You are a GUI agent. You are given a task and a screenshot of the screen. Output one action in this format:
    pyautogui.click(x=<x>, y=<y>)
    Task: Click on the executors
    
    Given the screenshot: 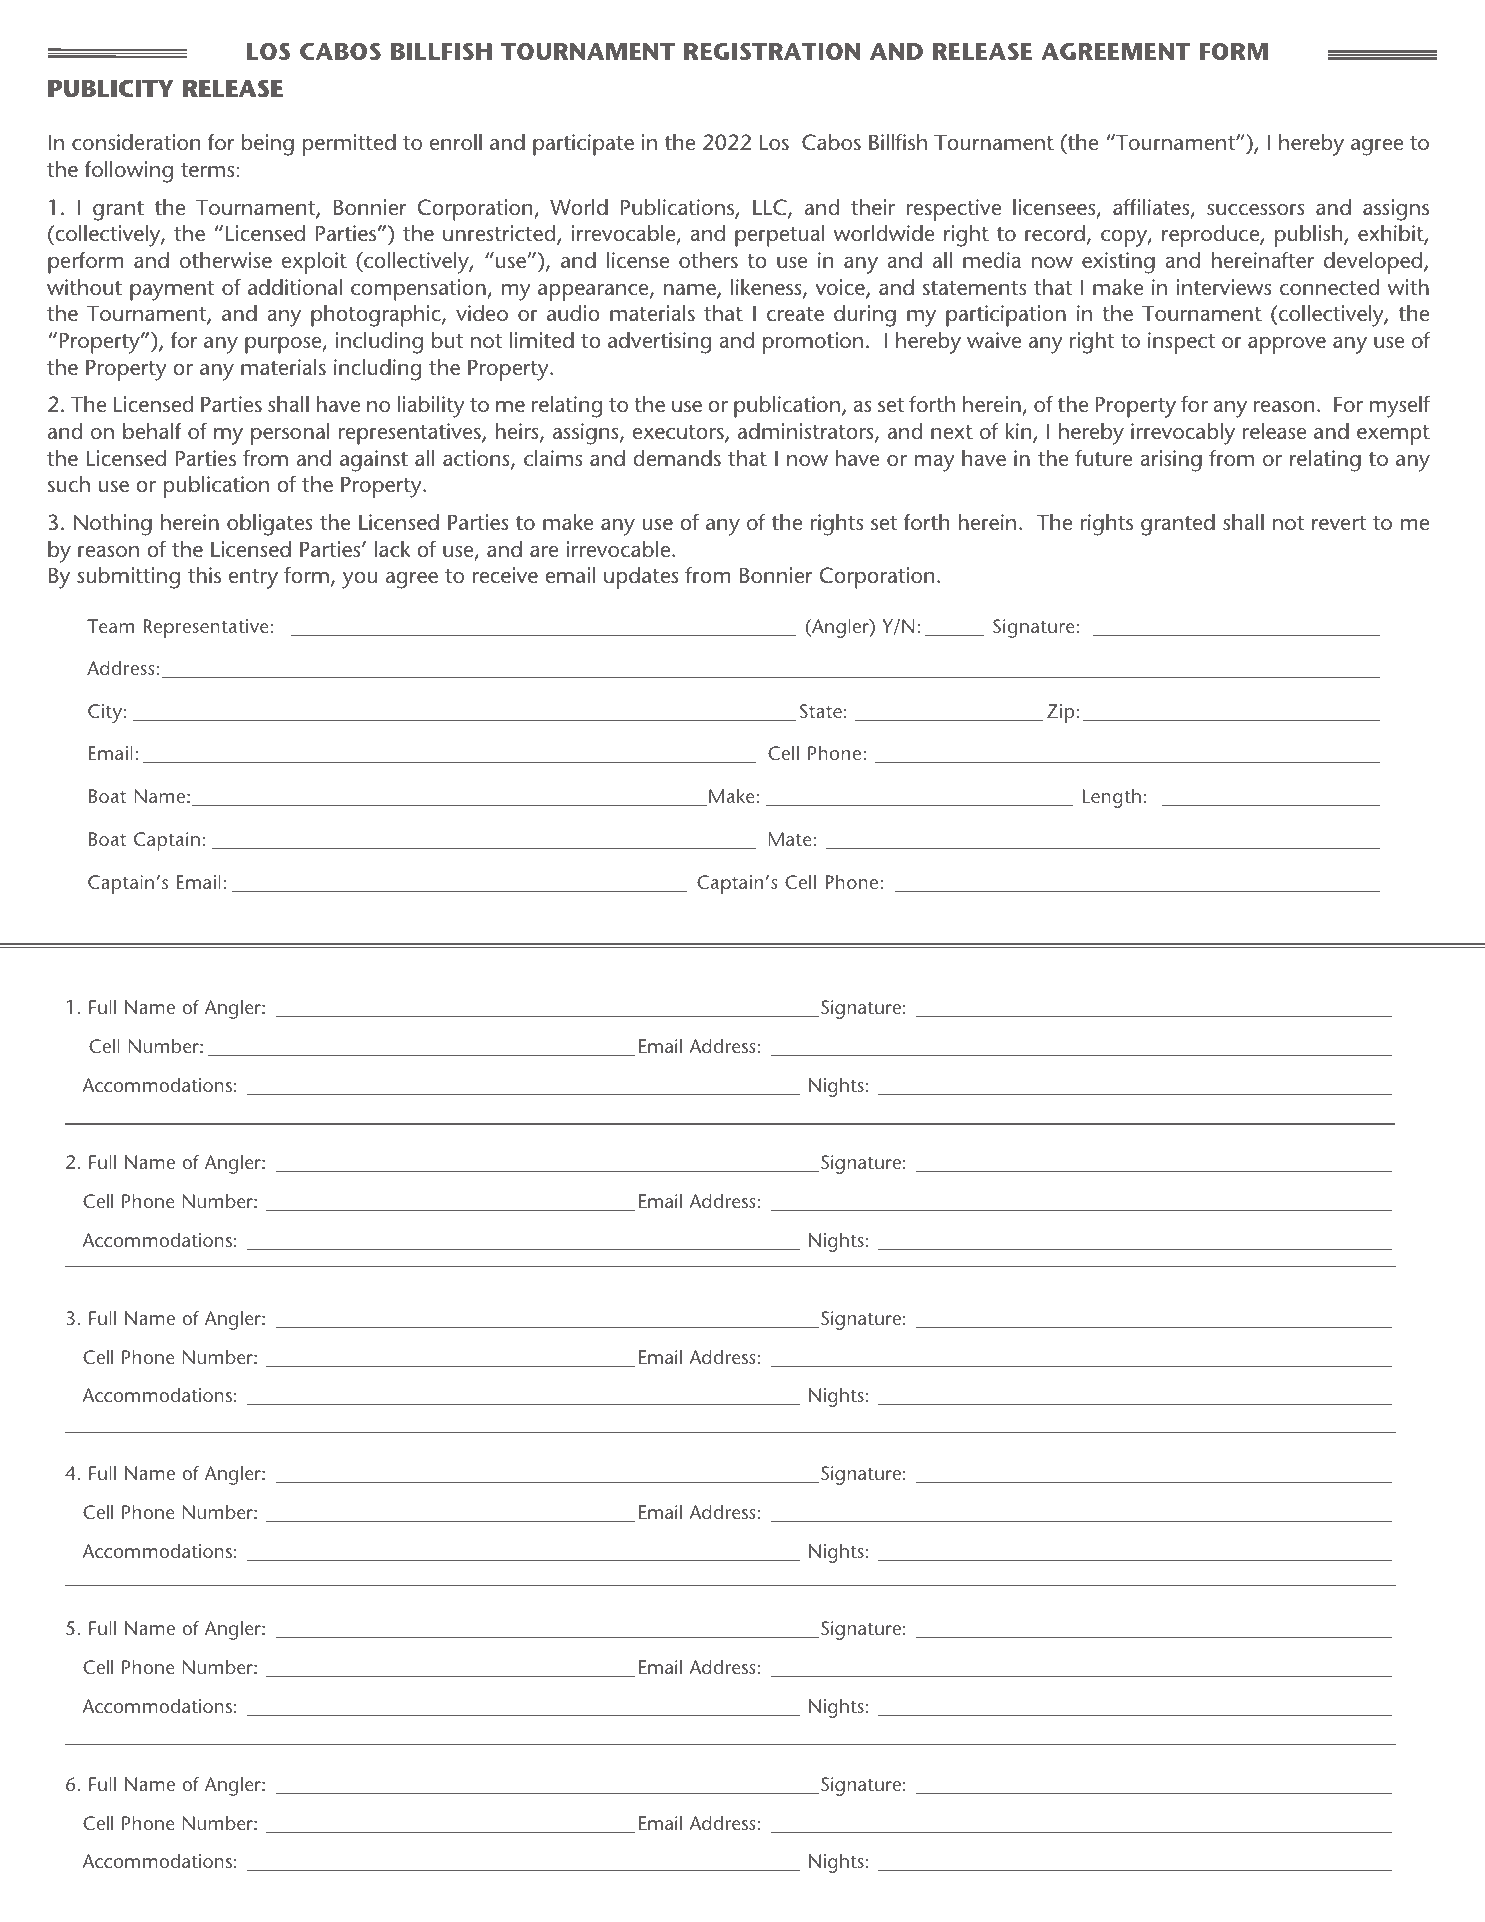 What is the action you would take?
    pyautogui.click(x=679, y=433)
